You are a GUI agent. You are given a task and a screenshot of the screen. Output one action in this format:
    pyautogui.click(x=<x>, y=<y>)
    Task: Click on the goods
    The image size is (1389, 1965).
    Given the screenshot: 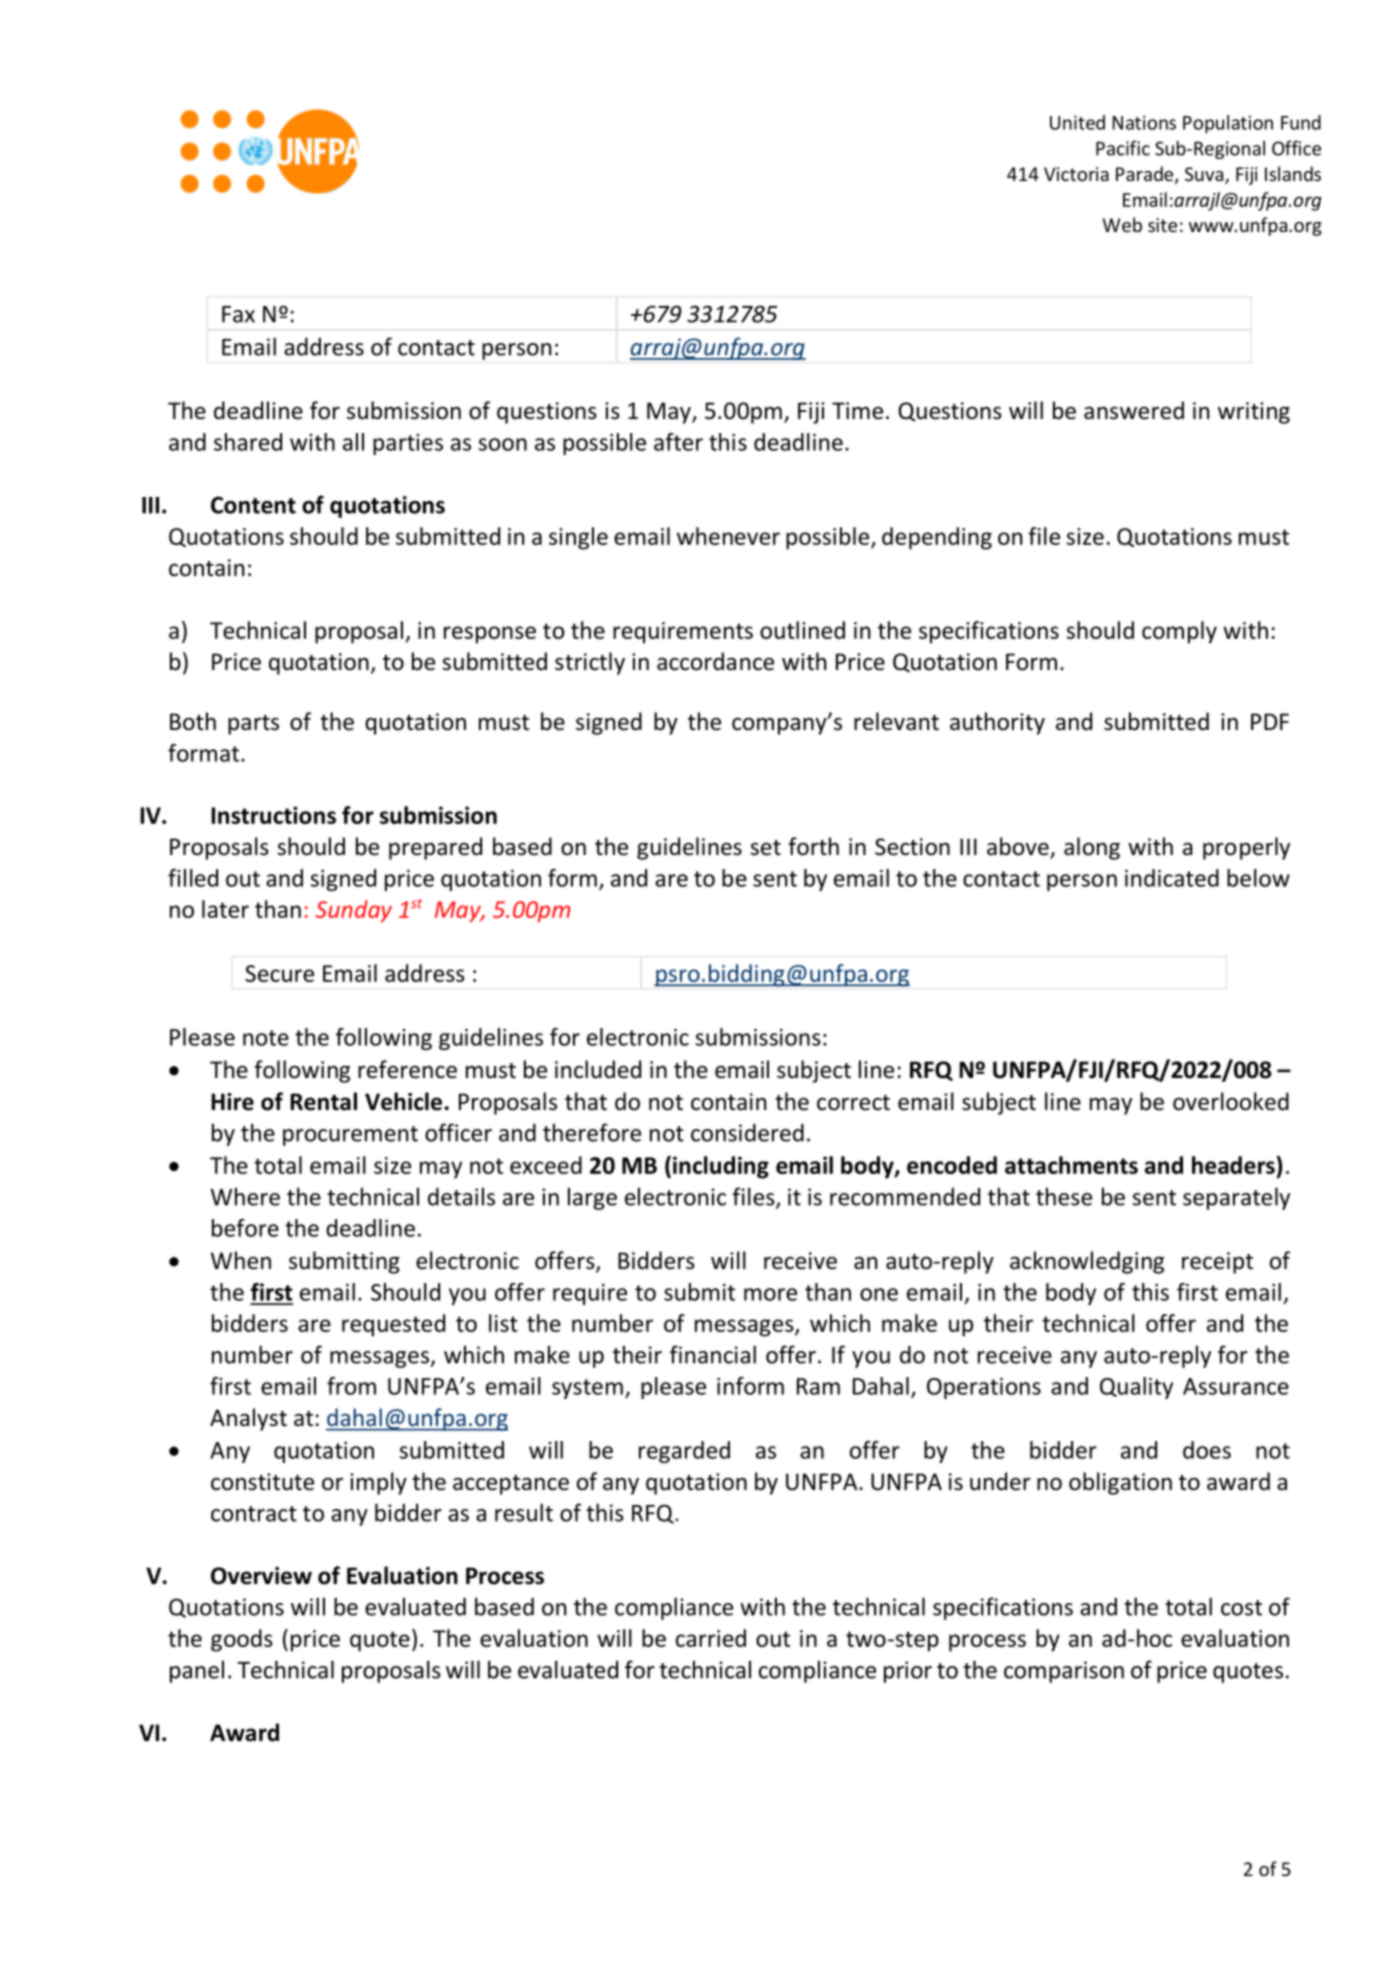 What is the action you would take?
    pyautogui.click(x=242, y=1640)
